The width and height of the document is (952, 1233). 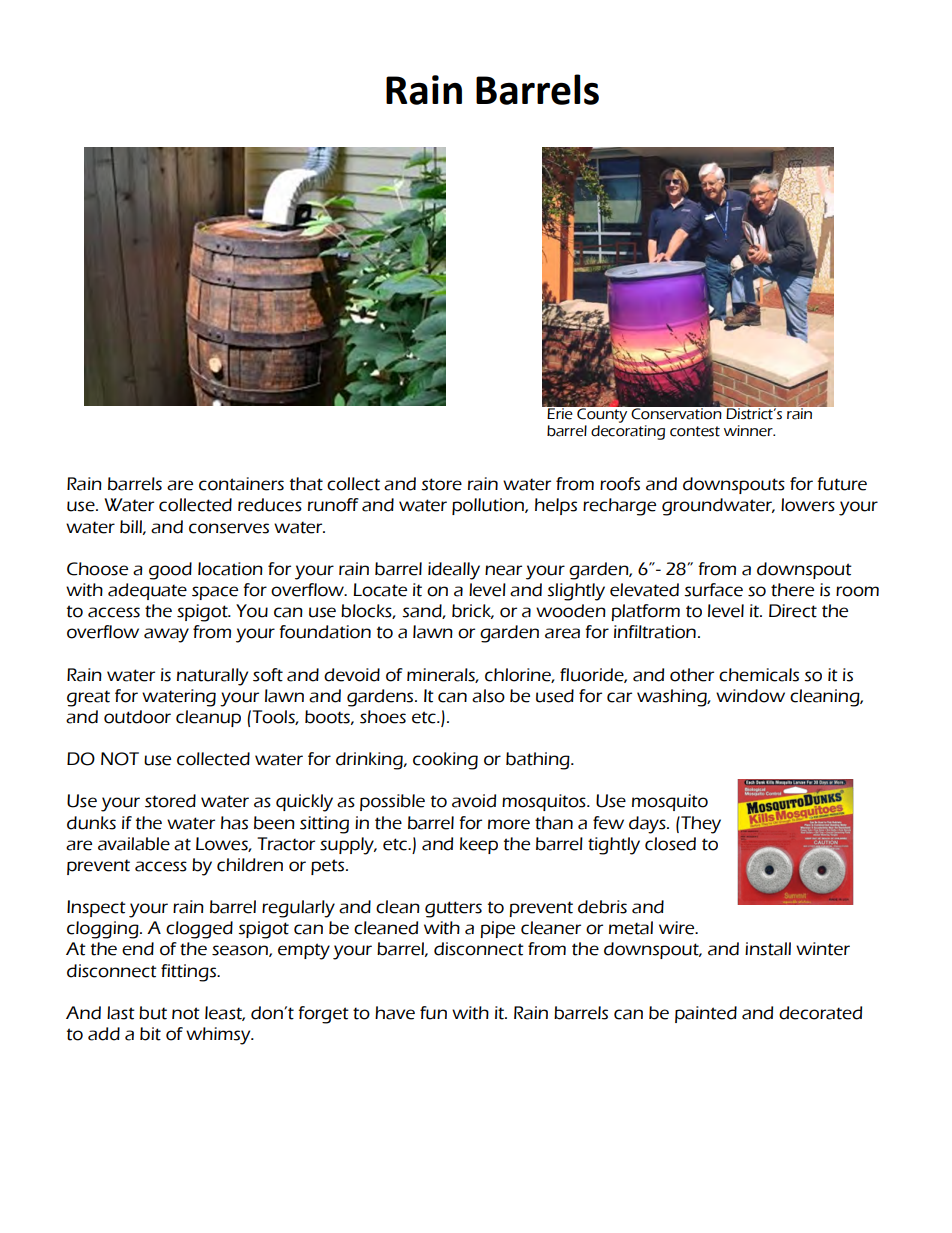 I want to click on winner, so click(x=749, y=431).
